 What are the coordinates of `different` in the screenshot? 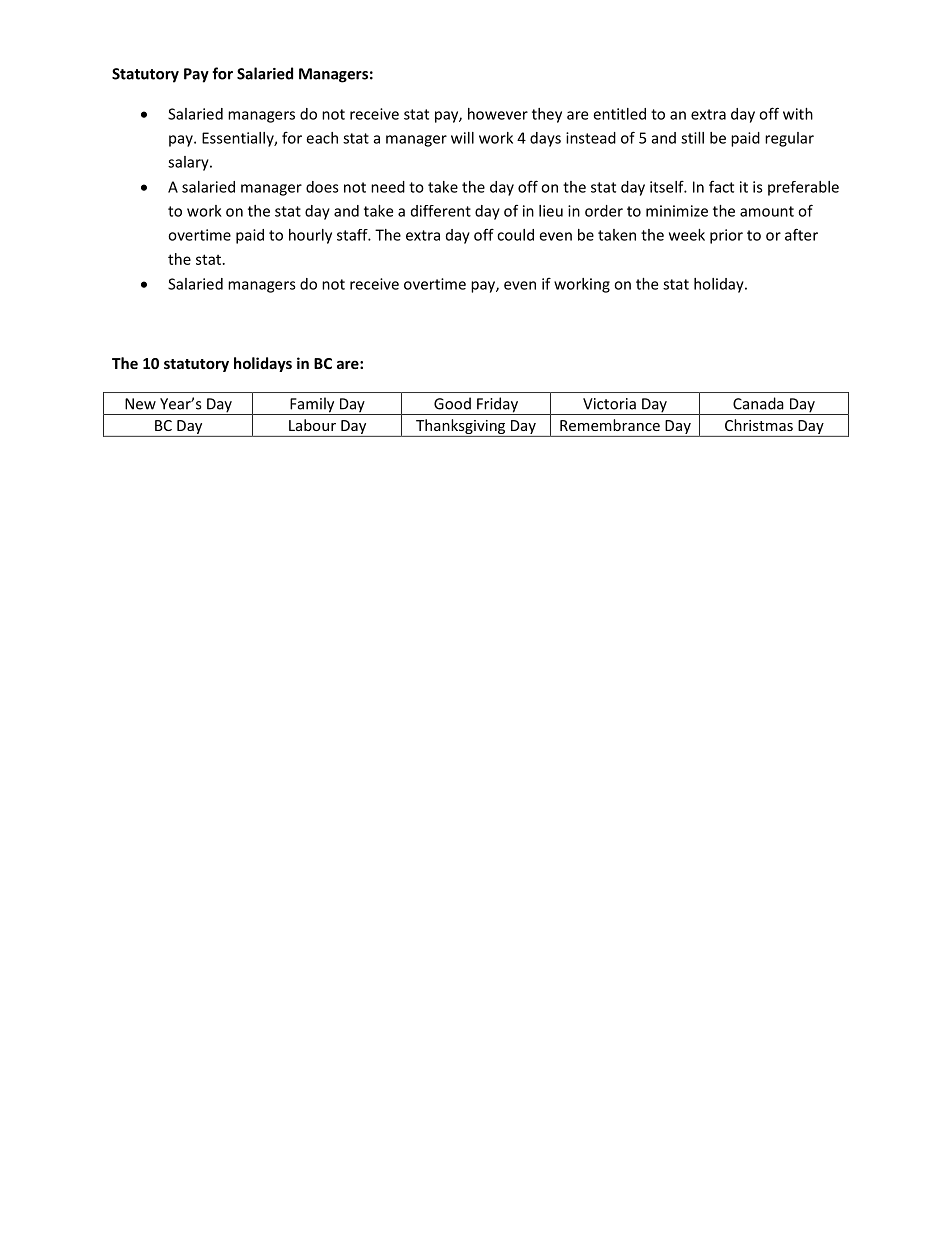 It's located at (441, 211).
